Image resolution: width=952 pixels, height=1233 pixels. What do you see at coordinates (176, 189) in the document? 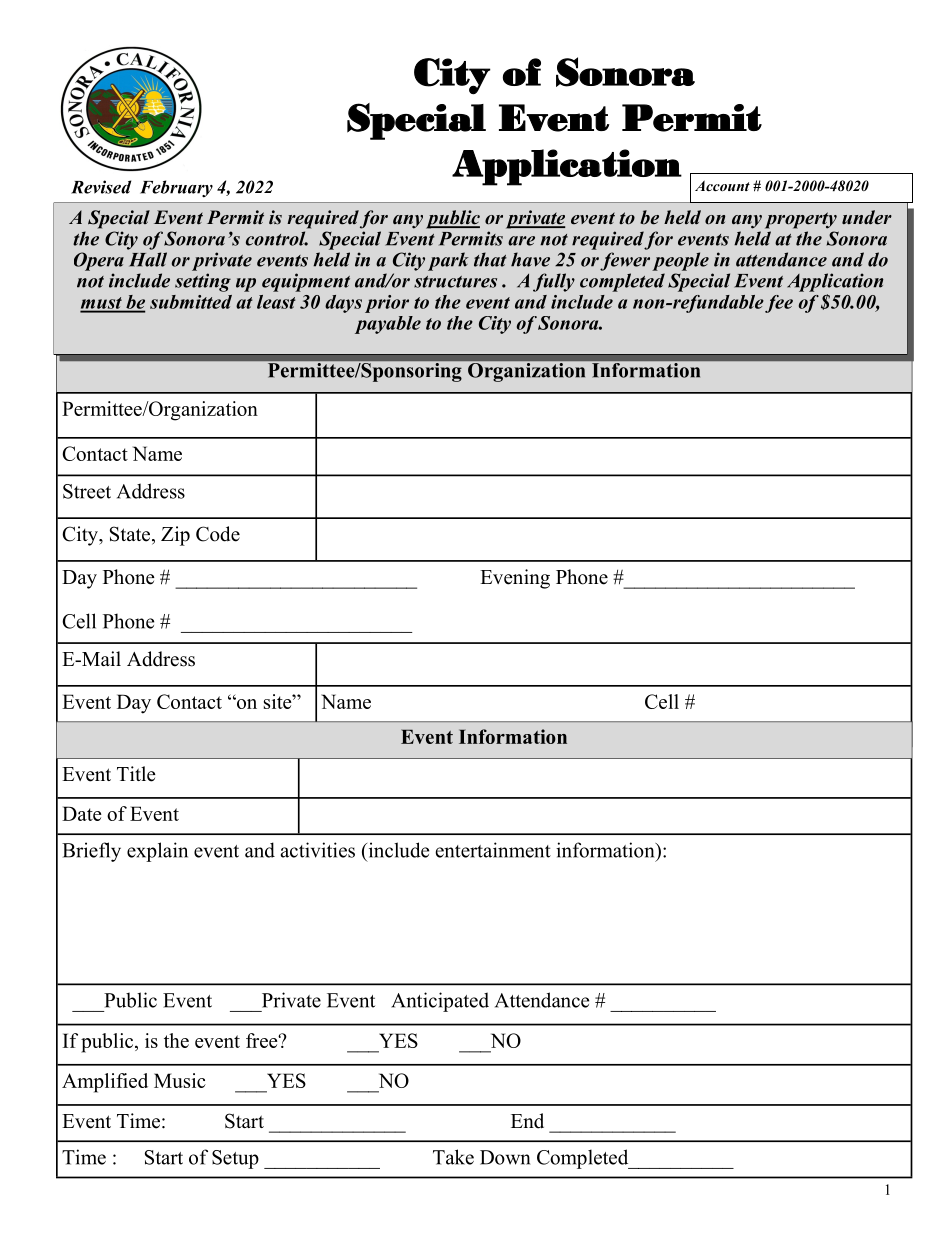
I see `February` at bounding box center [176, 189].
